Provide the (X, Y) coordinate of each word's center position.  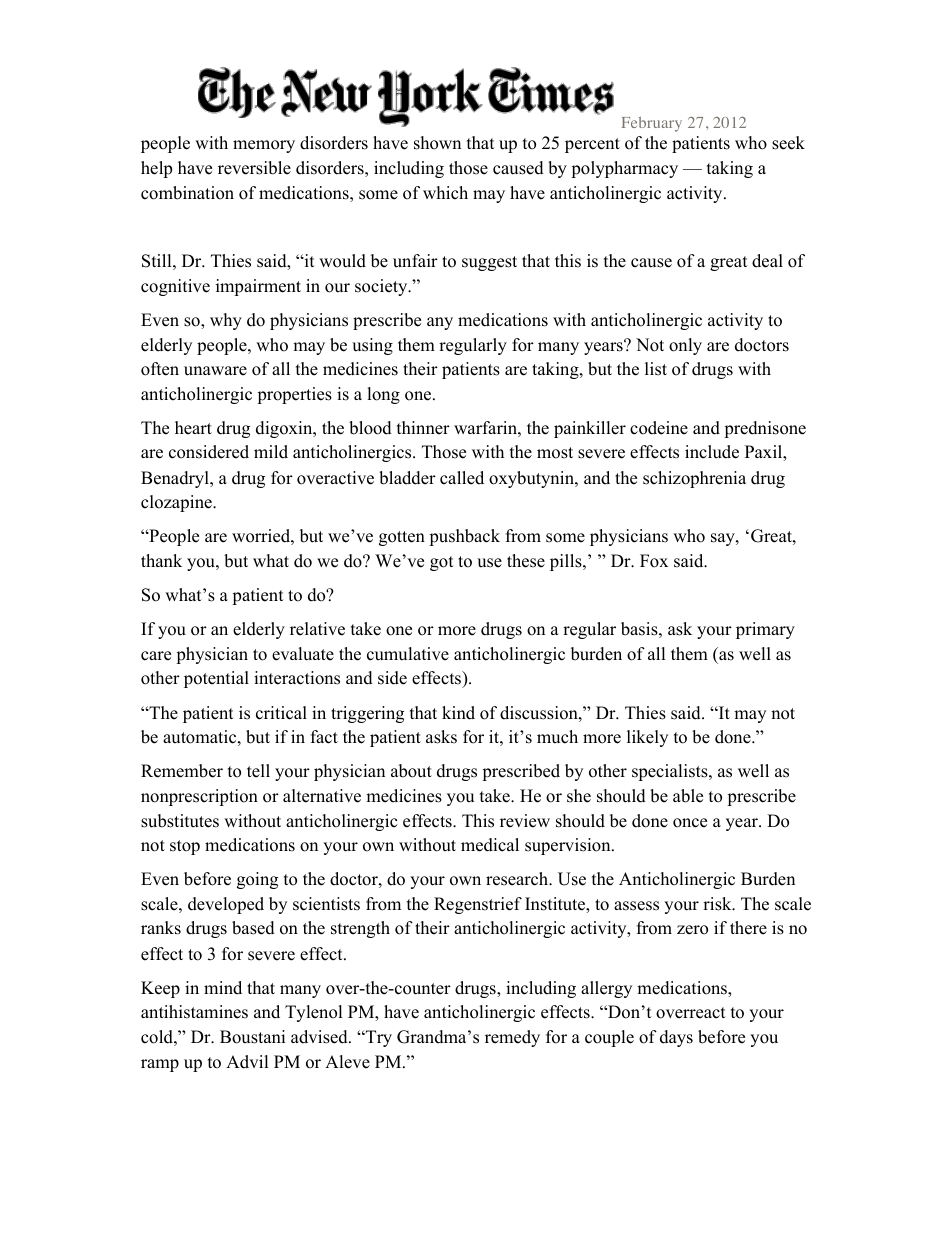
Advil (247, 1062)
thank (161, 560)
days (676, 1038)
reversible (254, 168)
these (526, 561)
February (652, 124)
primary (765, 630)
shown (437, 143)
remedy (512, 1038)
